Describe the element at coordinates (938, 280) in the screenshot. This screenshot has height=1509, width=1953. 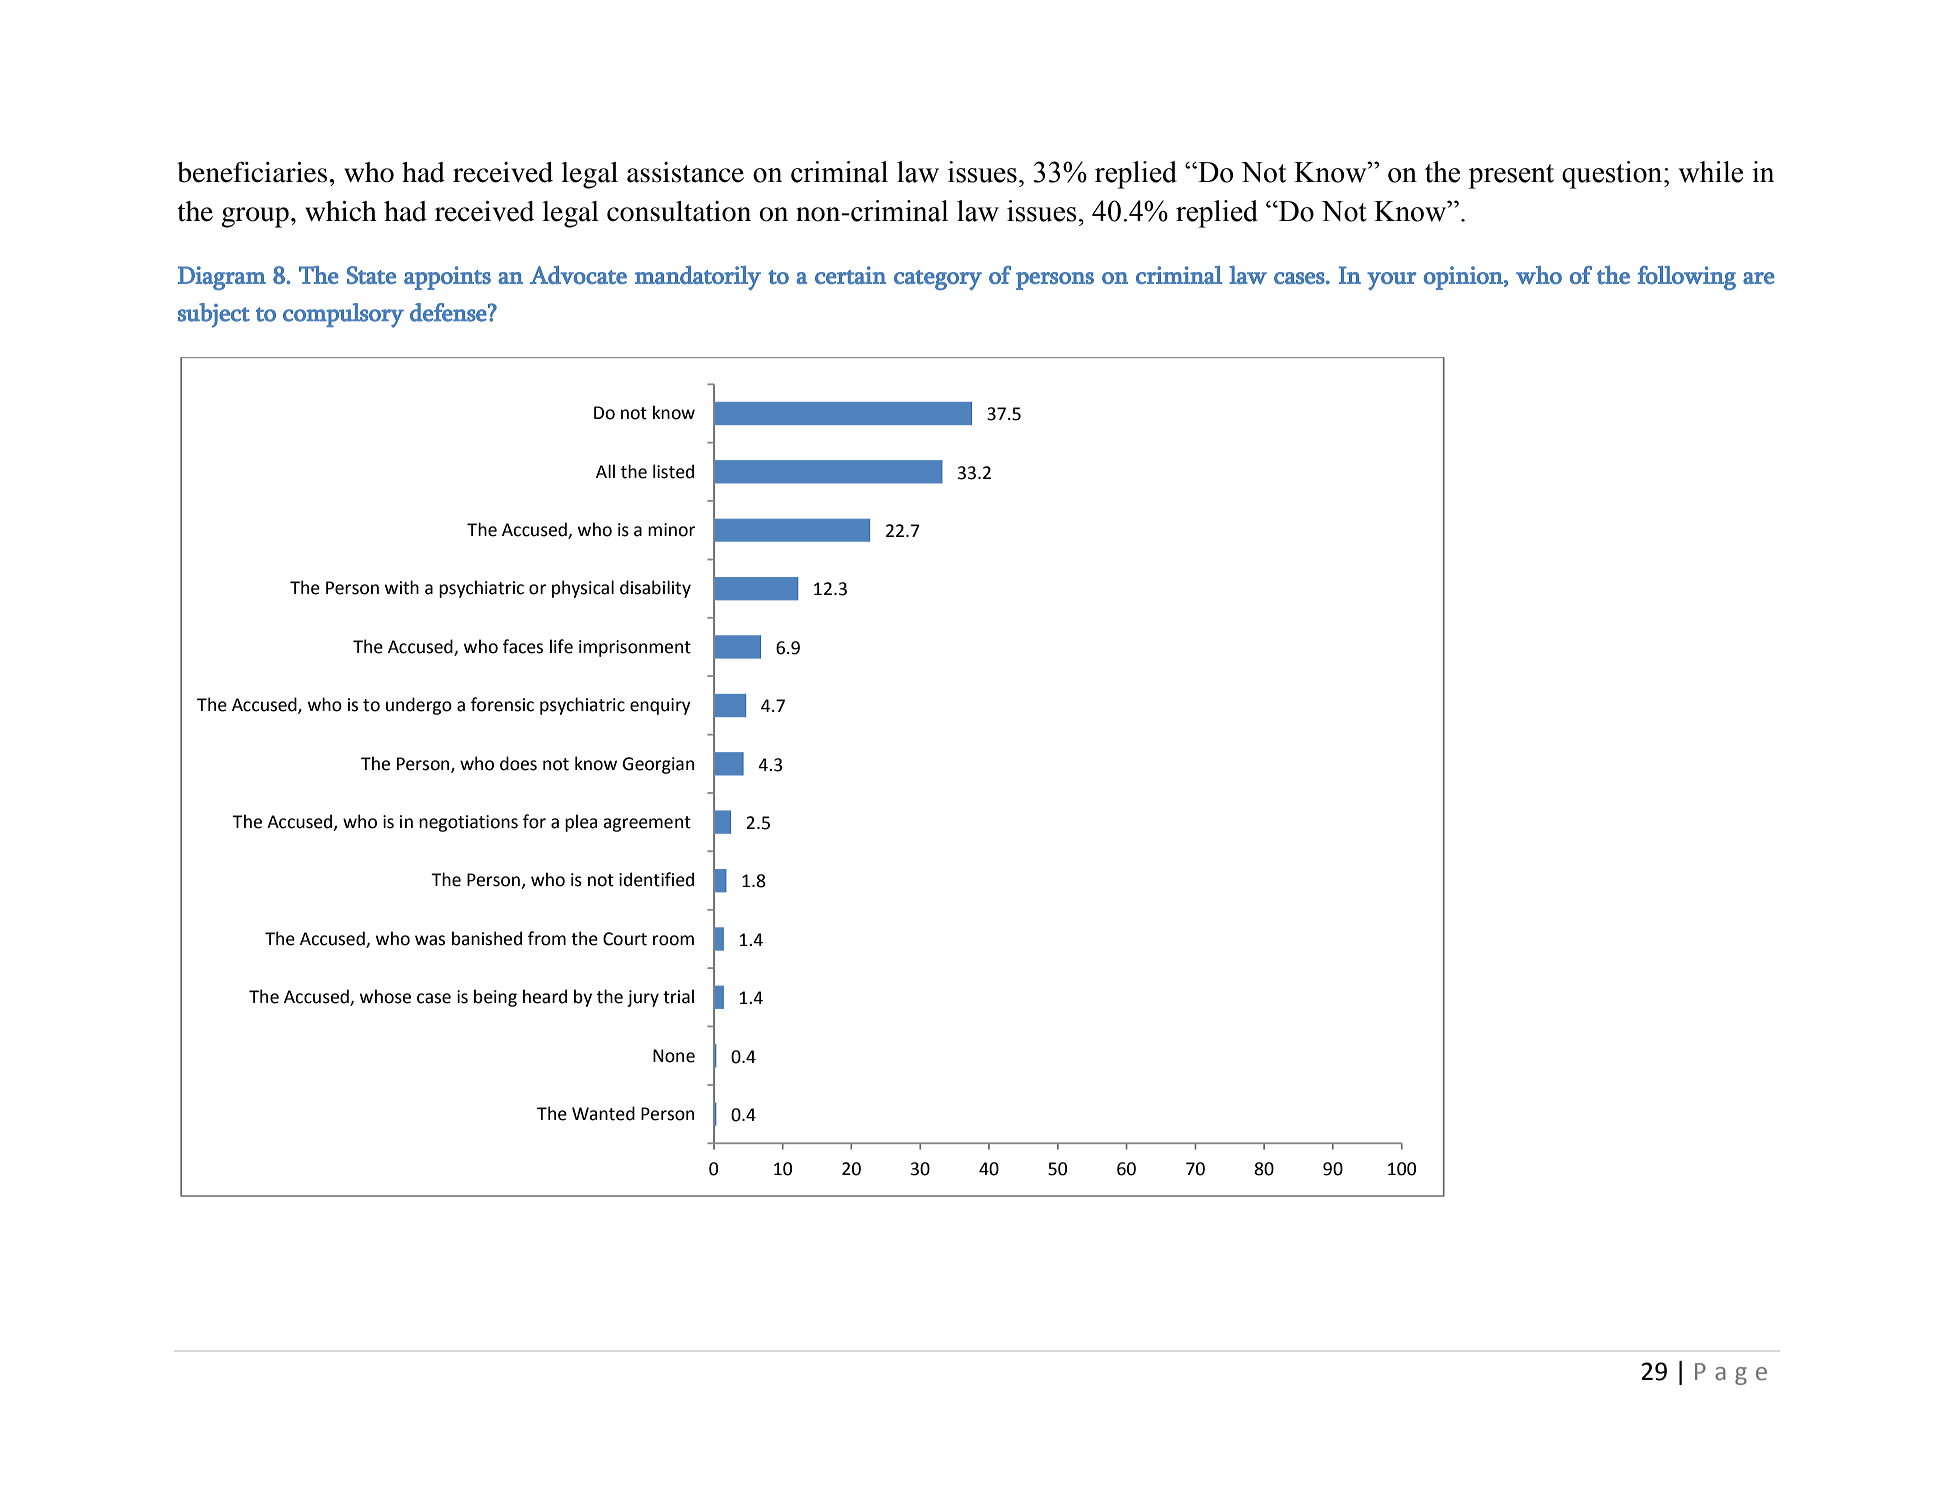
I see `category` at that location.
